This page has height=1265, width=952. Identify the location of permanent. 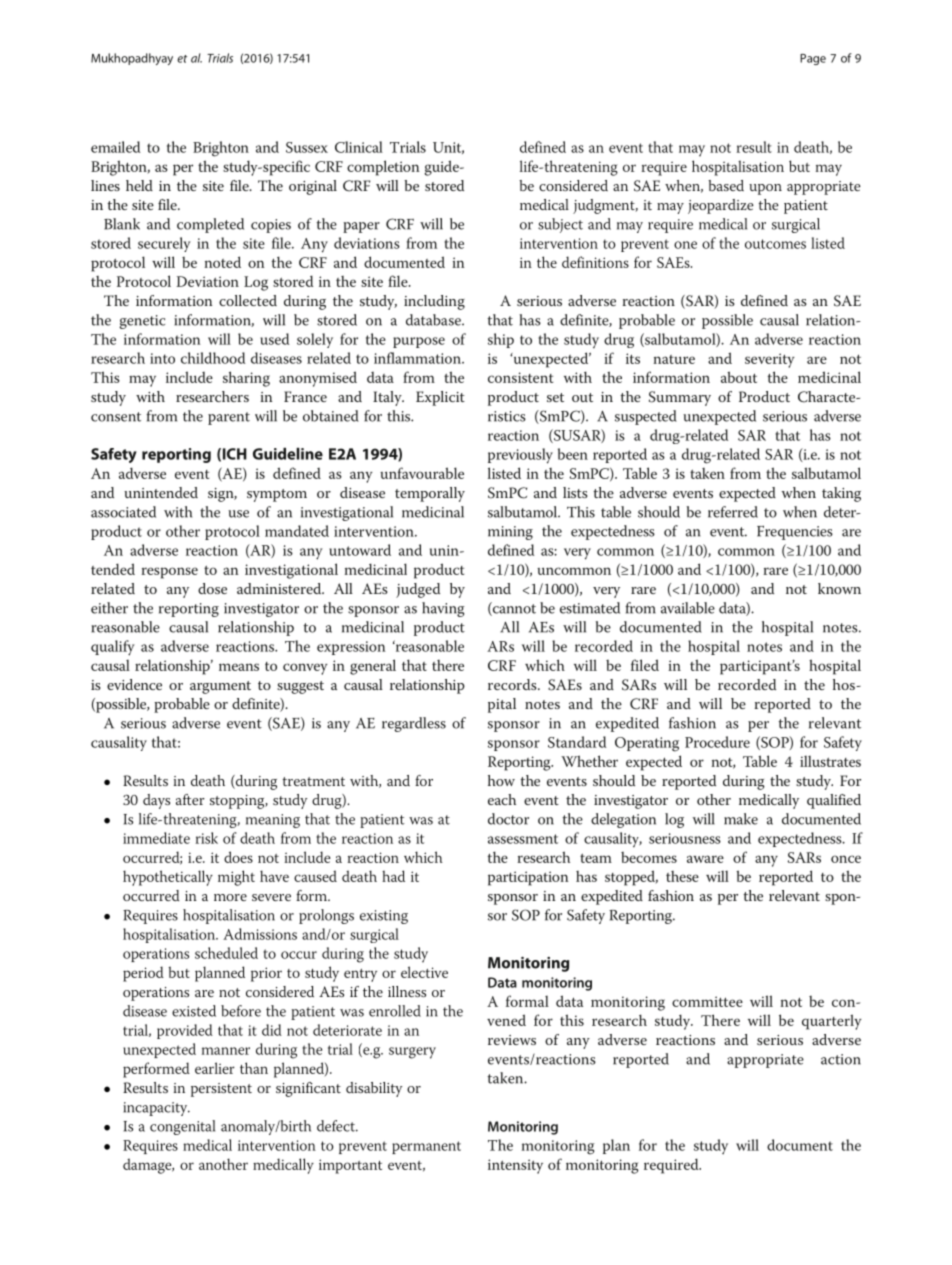
(426, 1147).
